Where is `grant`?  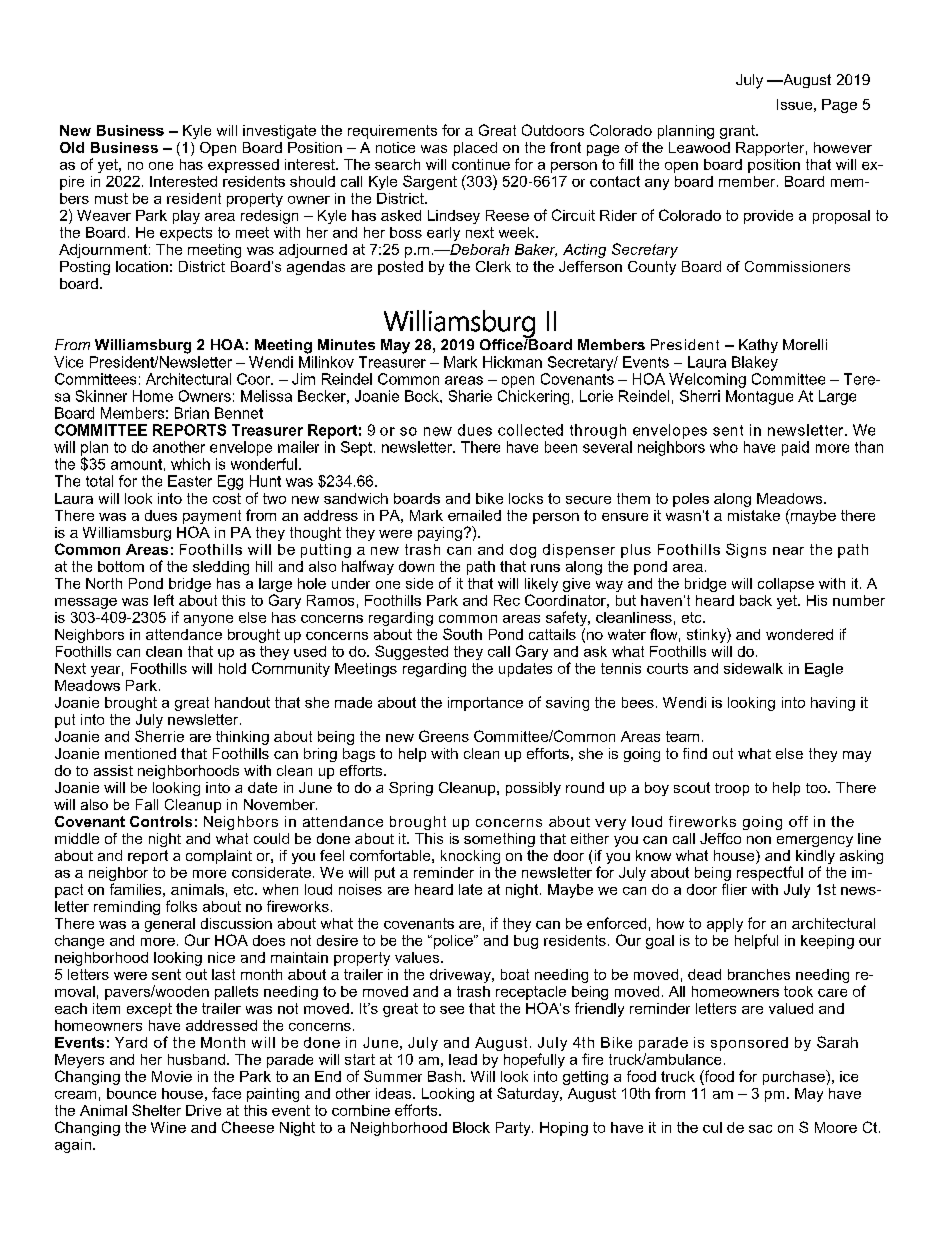 grant is located at coordinates (738, 132).
